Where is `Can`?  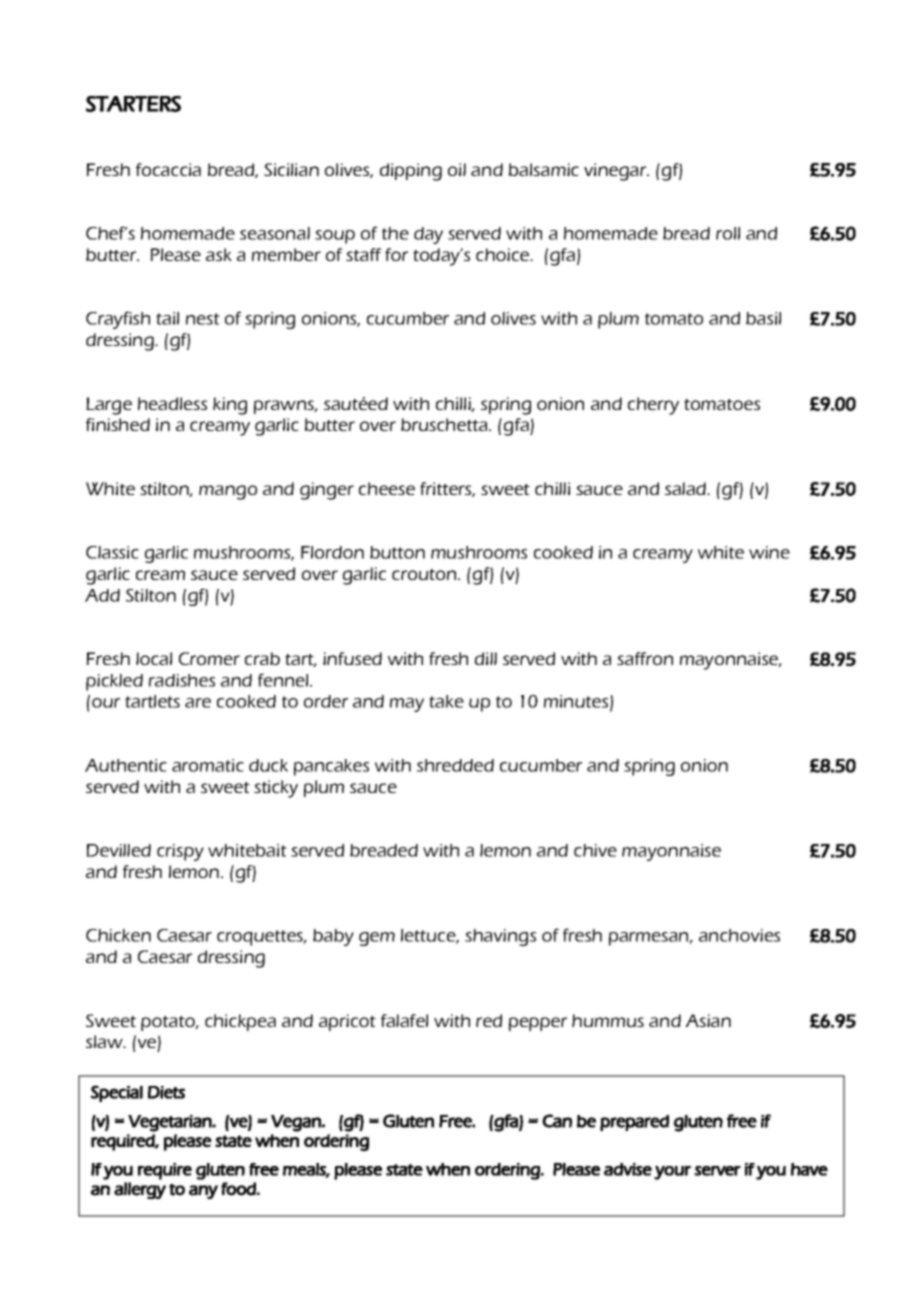 Can is located at coordinates (557, 1121).
